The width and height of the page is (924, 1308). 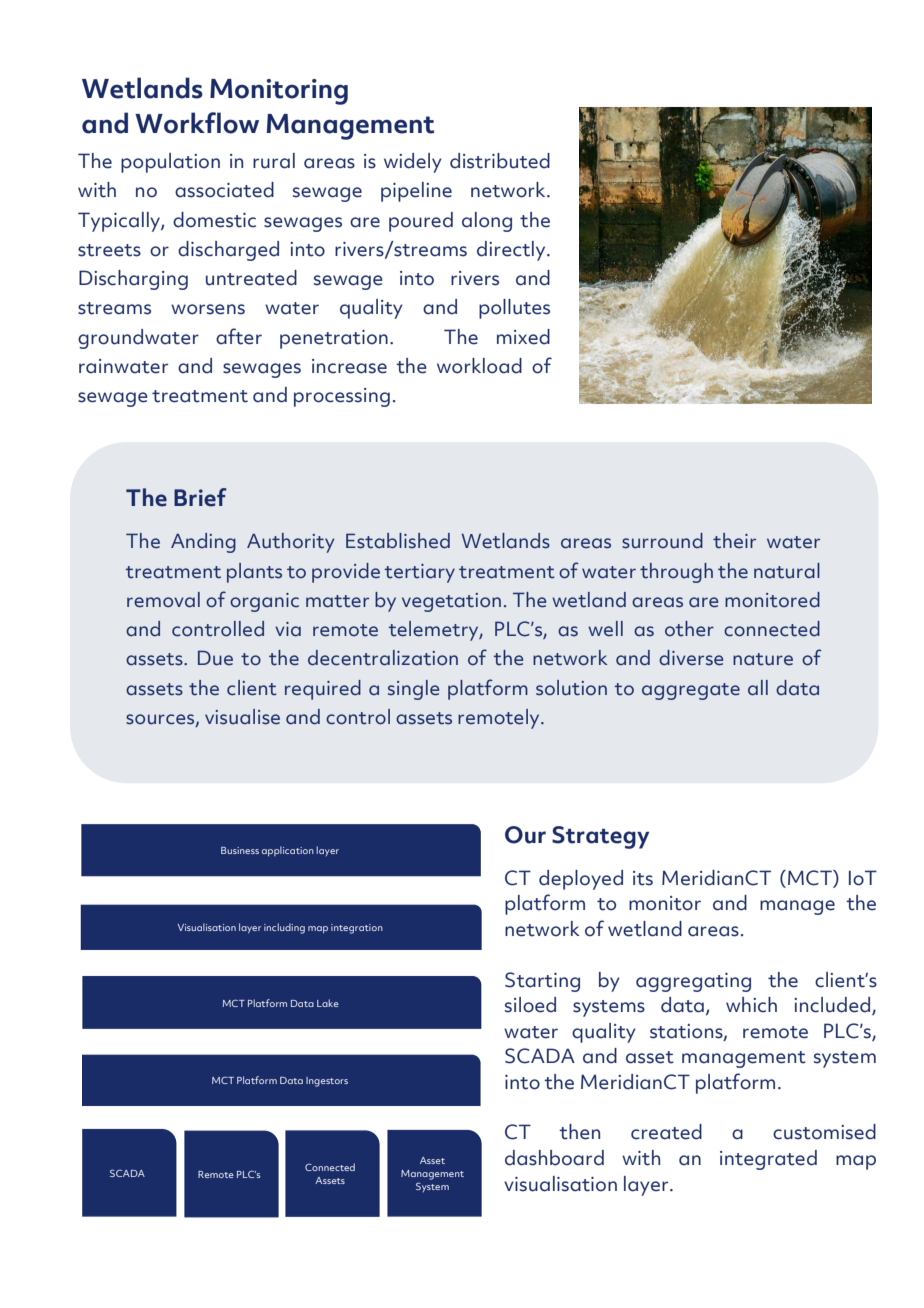 I want to click on deployed, so click(x=581, y=880).
